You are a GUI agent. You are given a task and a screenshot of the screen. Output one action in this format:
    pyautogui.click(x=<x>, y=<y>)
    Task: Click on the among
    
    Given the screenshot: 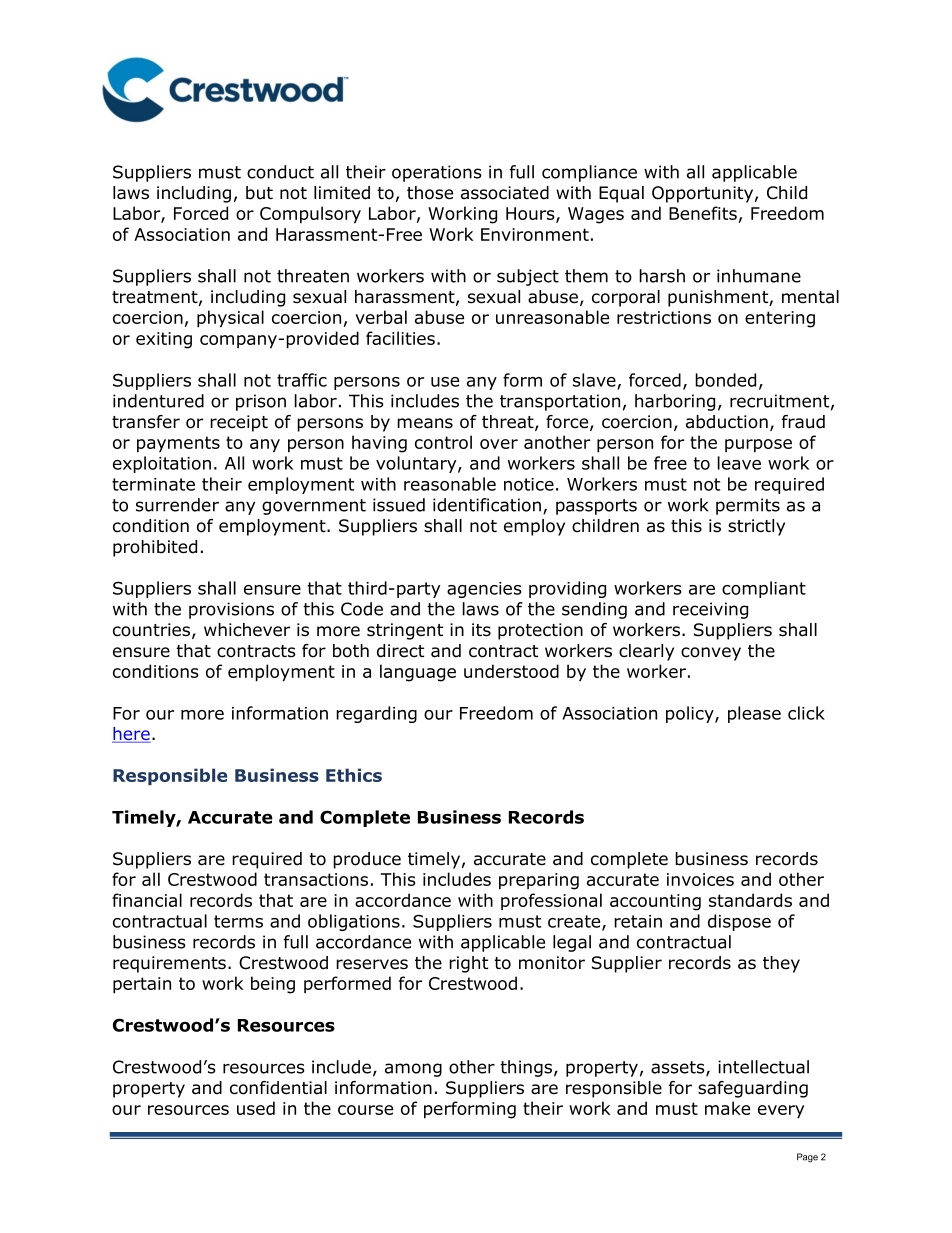 What is the action you would take?
    pyautogui.click(x=413, y=1070)
